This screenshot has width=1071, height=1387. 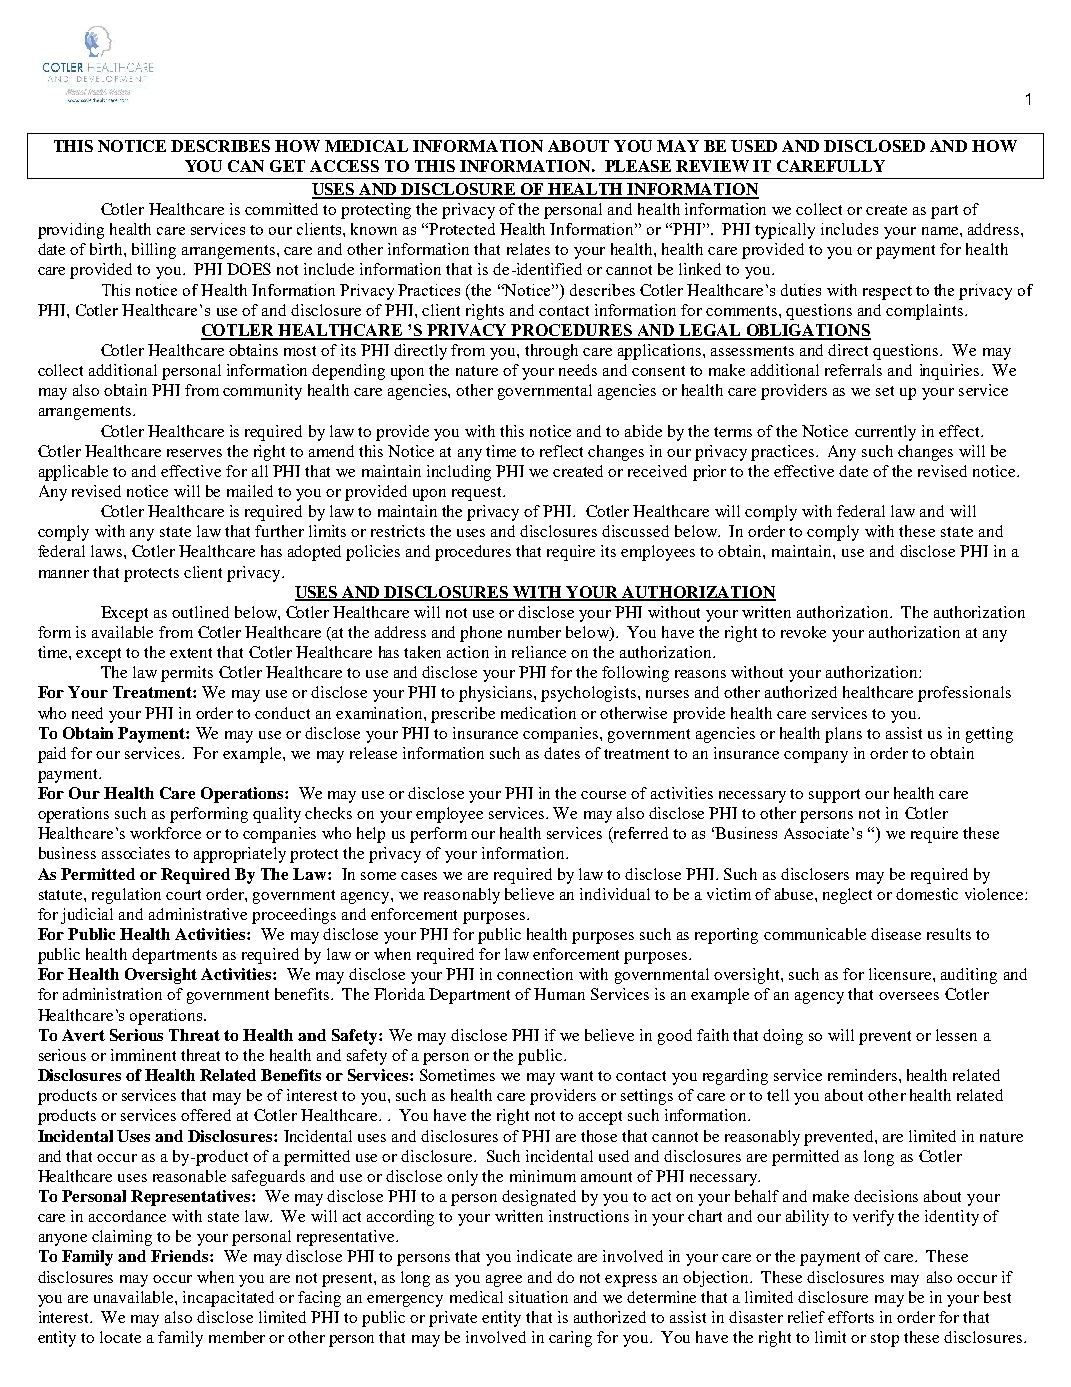 I want to click on reserves, so click(x=194, y=453).
